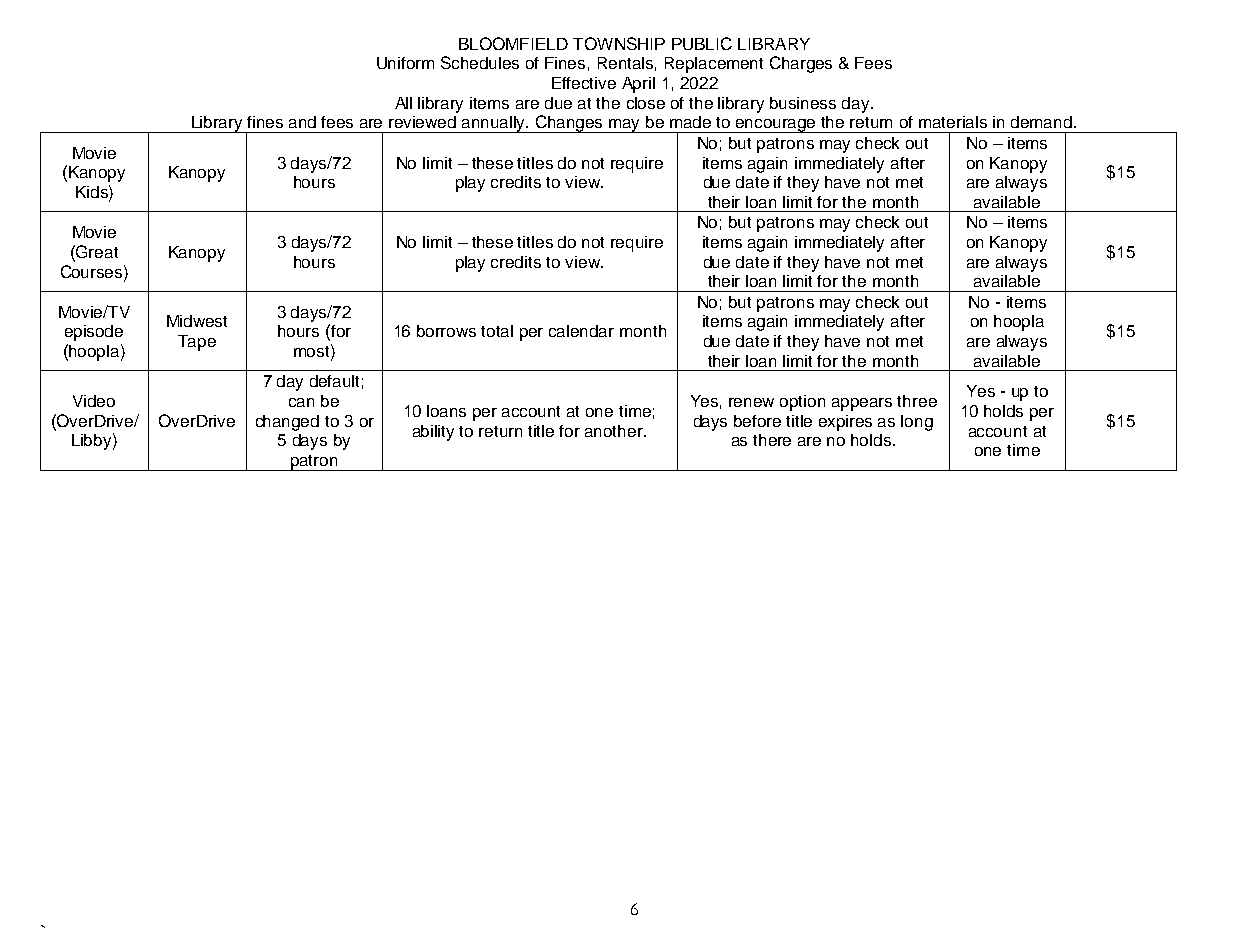 The height and width of the document is (952, 1233). What do you see at coordinates (405, 63) in the document?
I see `Uniform` at bounding box center [405, 63].
